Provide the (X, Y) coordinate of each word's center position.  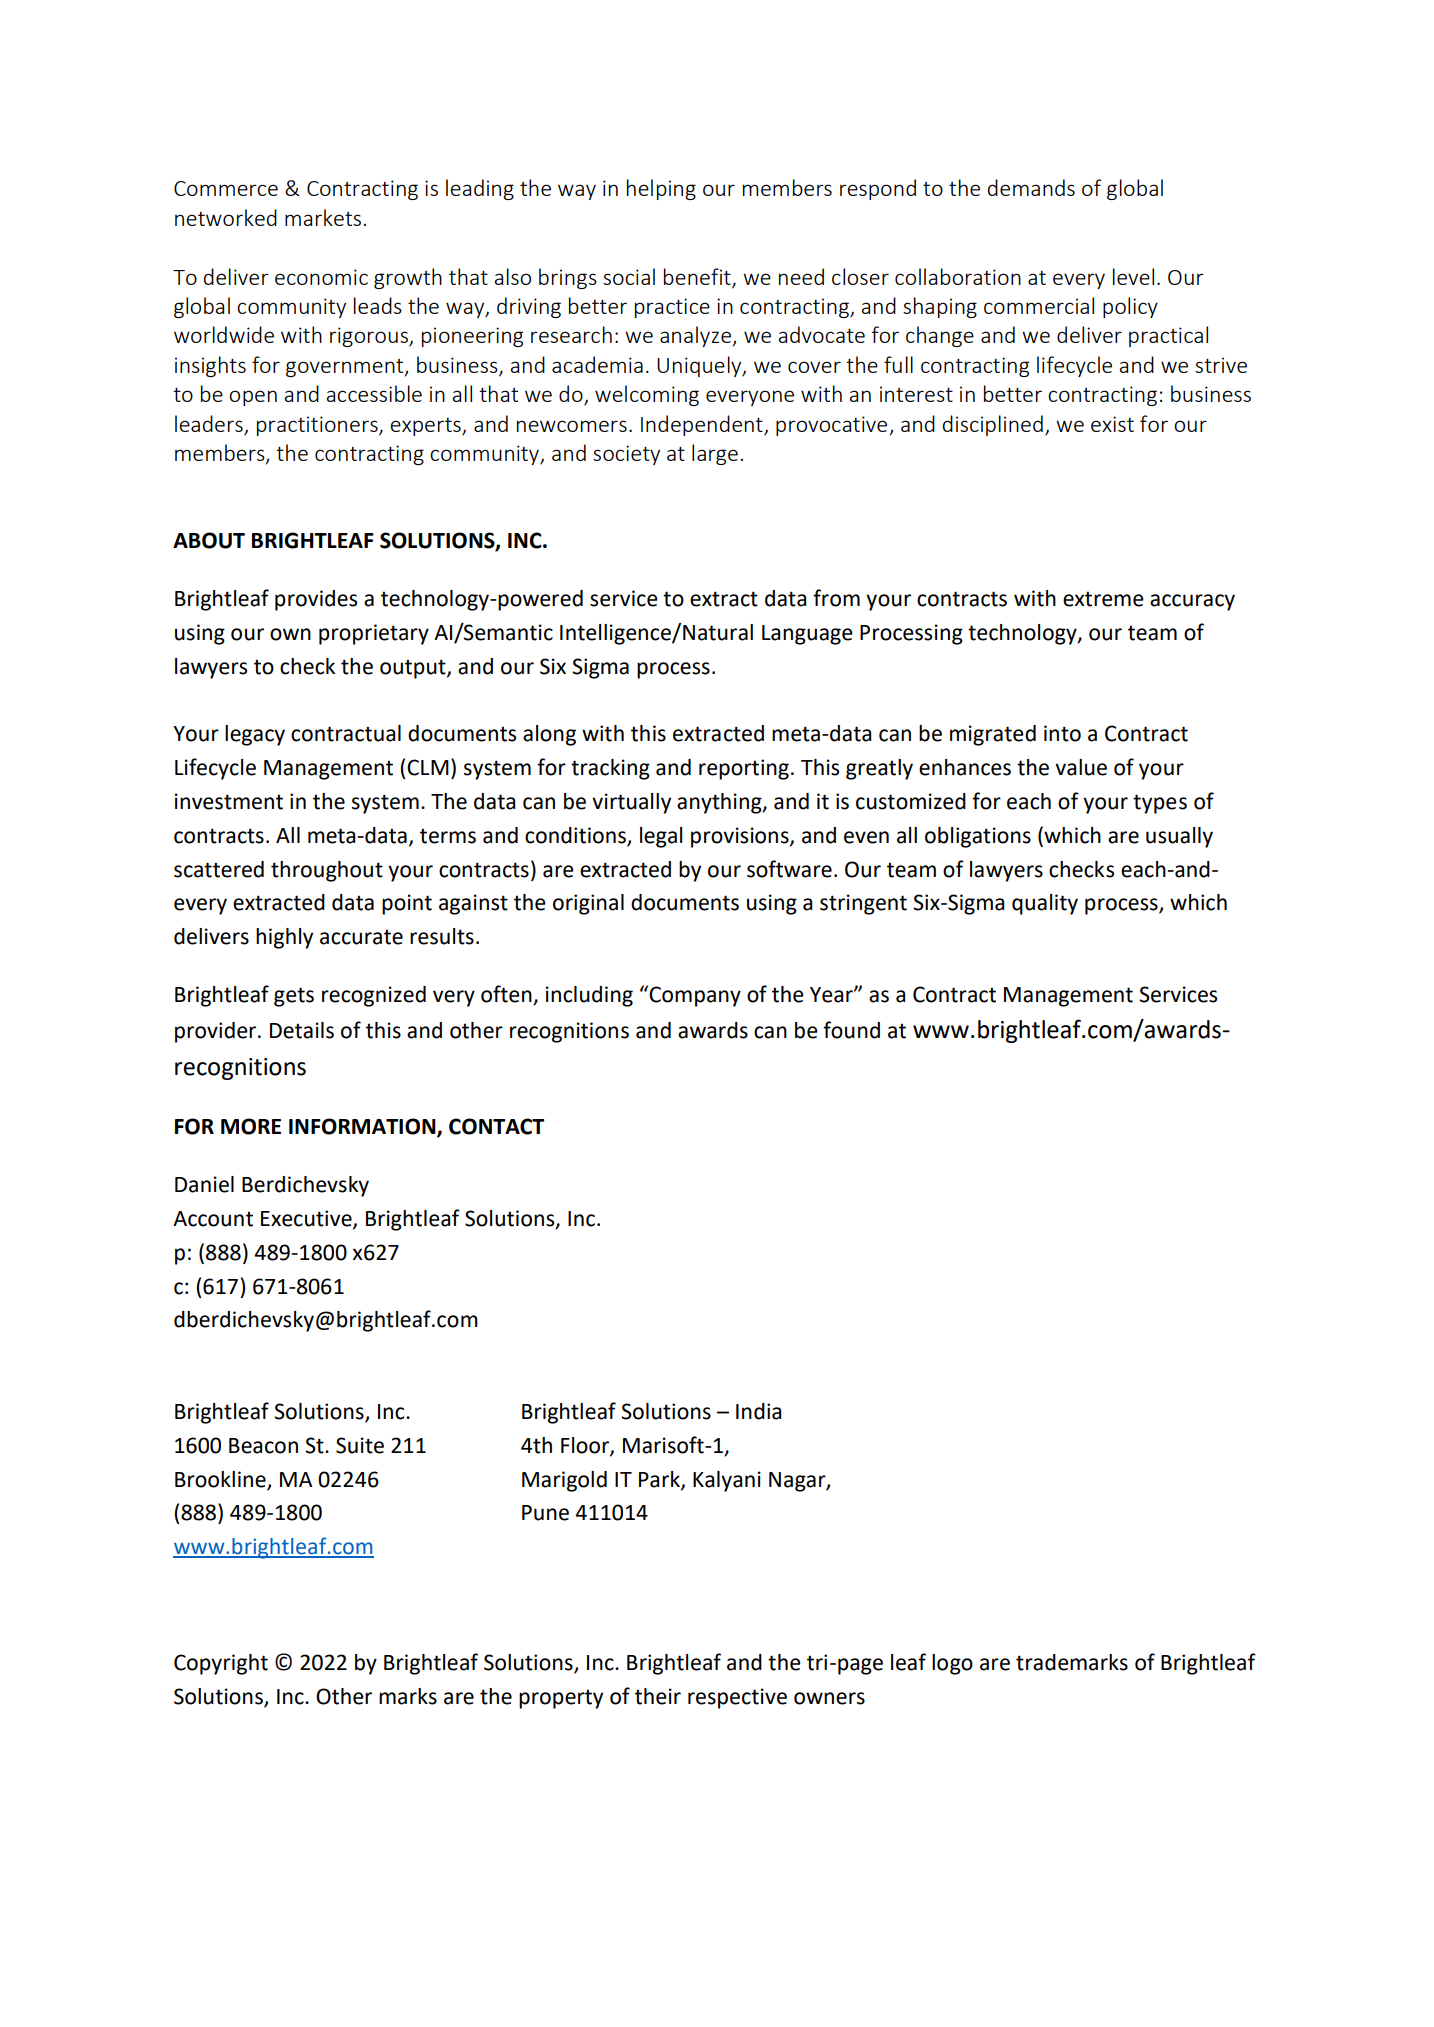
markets (323, 217)
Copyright (221, 1664)
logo (952, 1664)
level (1133, 276)
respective (737, 1698)
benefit (698, 277)
